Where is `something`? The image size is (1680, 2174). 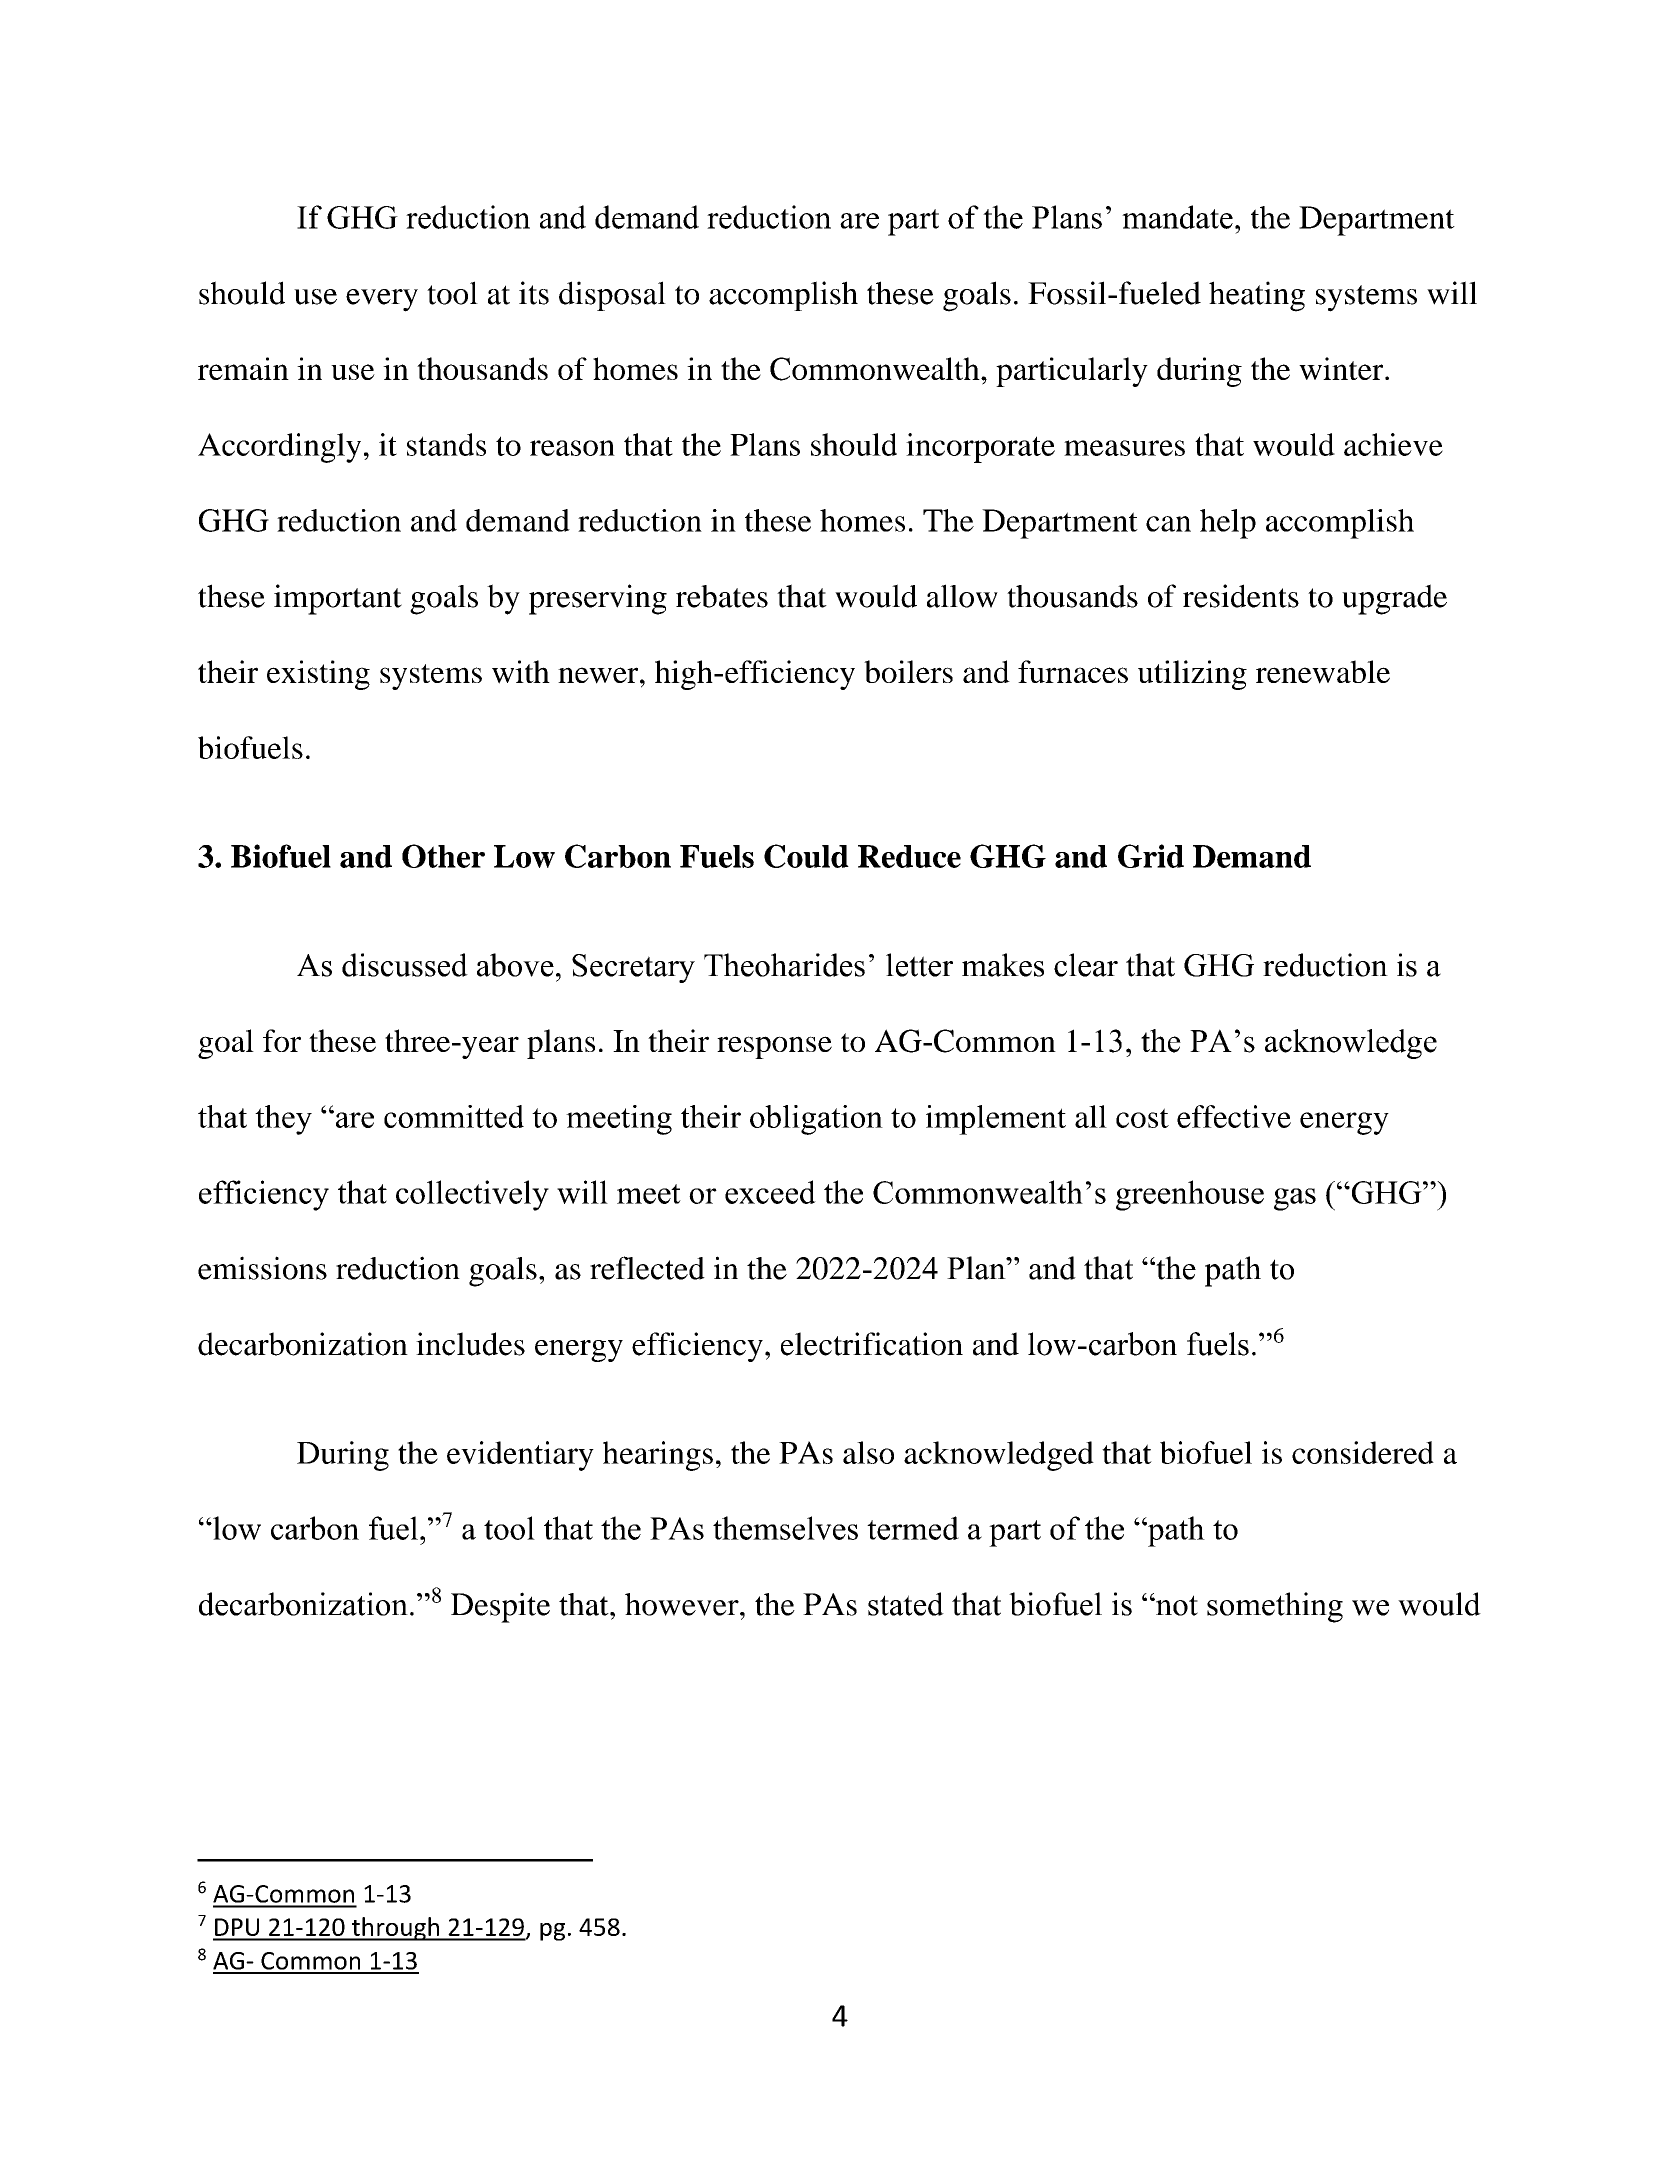 something is located at coordinates (1275, 1607).
